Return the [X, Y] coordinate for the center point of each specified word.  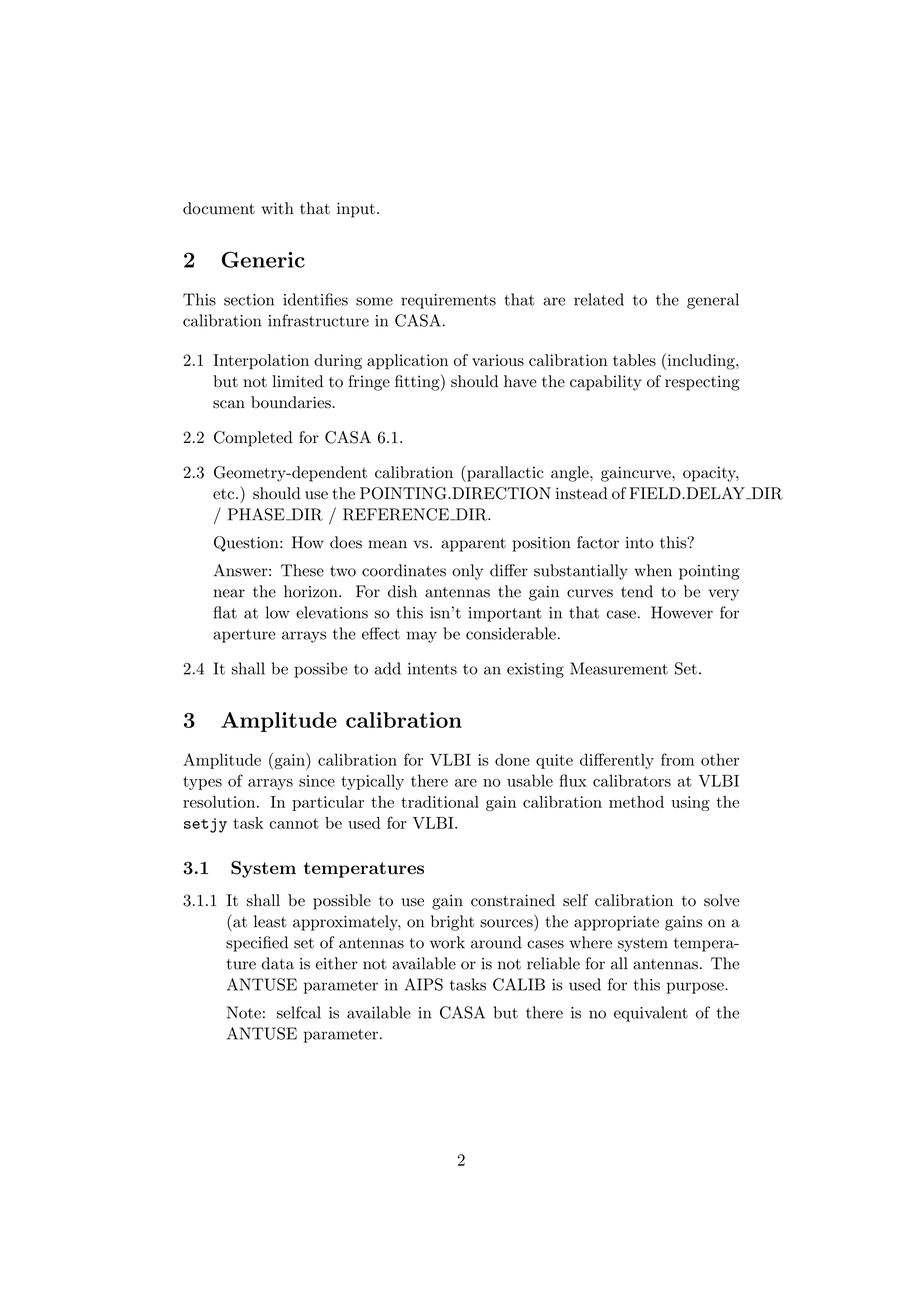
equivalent [651, 1014]
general [713, 301]
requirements [448, 301]
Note [244, 1012]
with [277, 208]
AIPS [424, 984]
